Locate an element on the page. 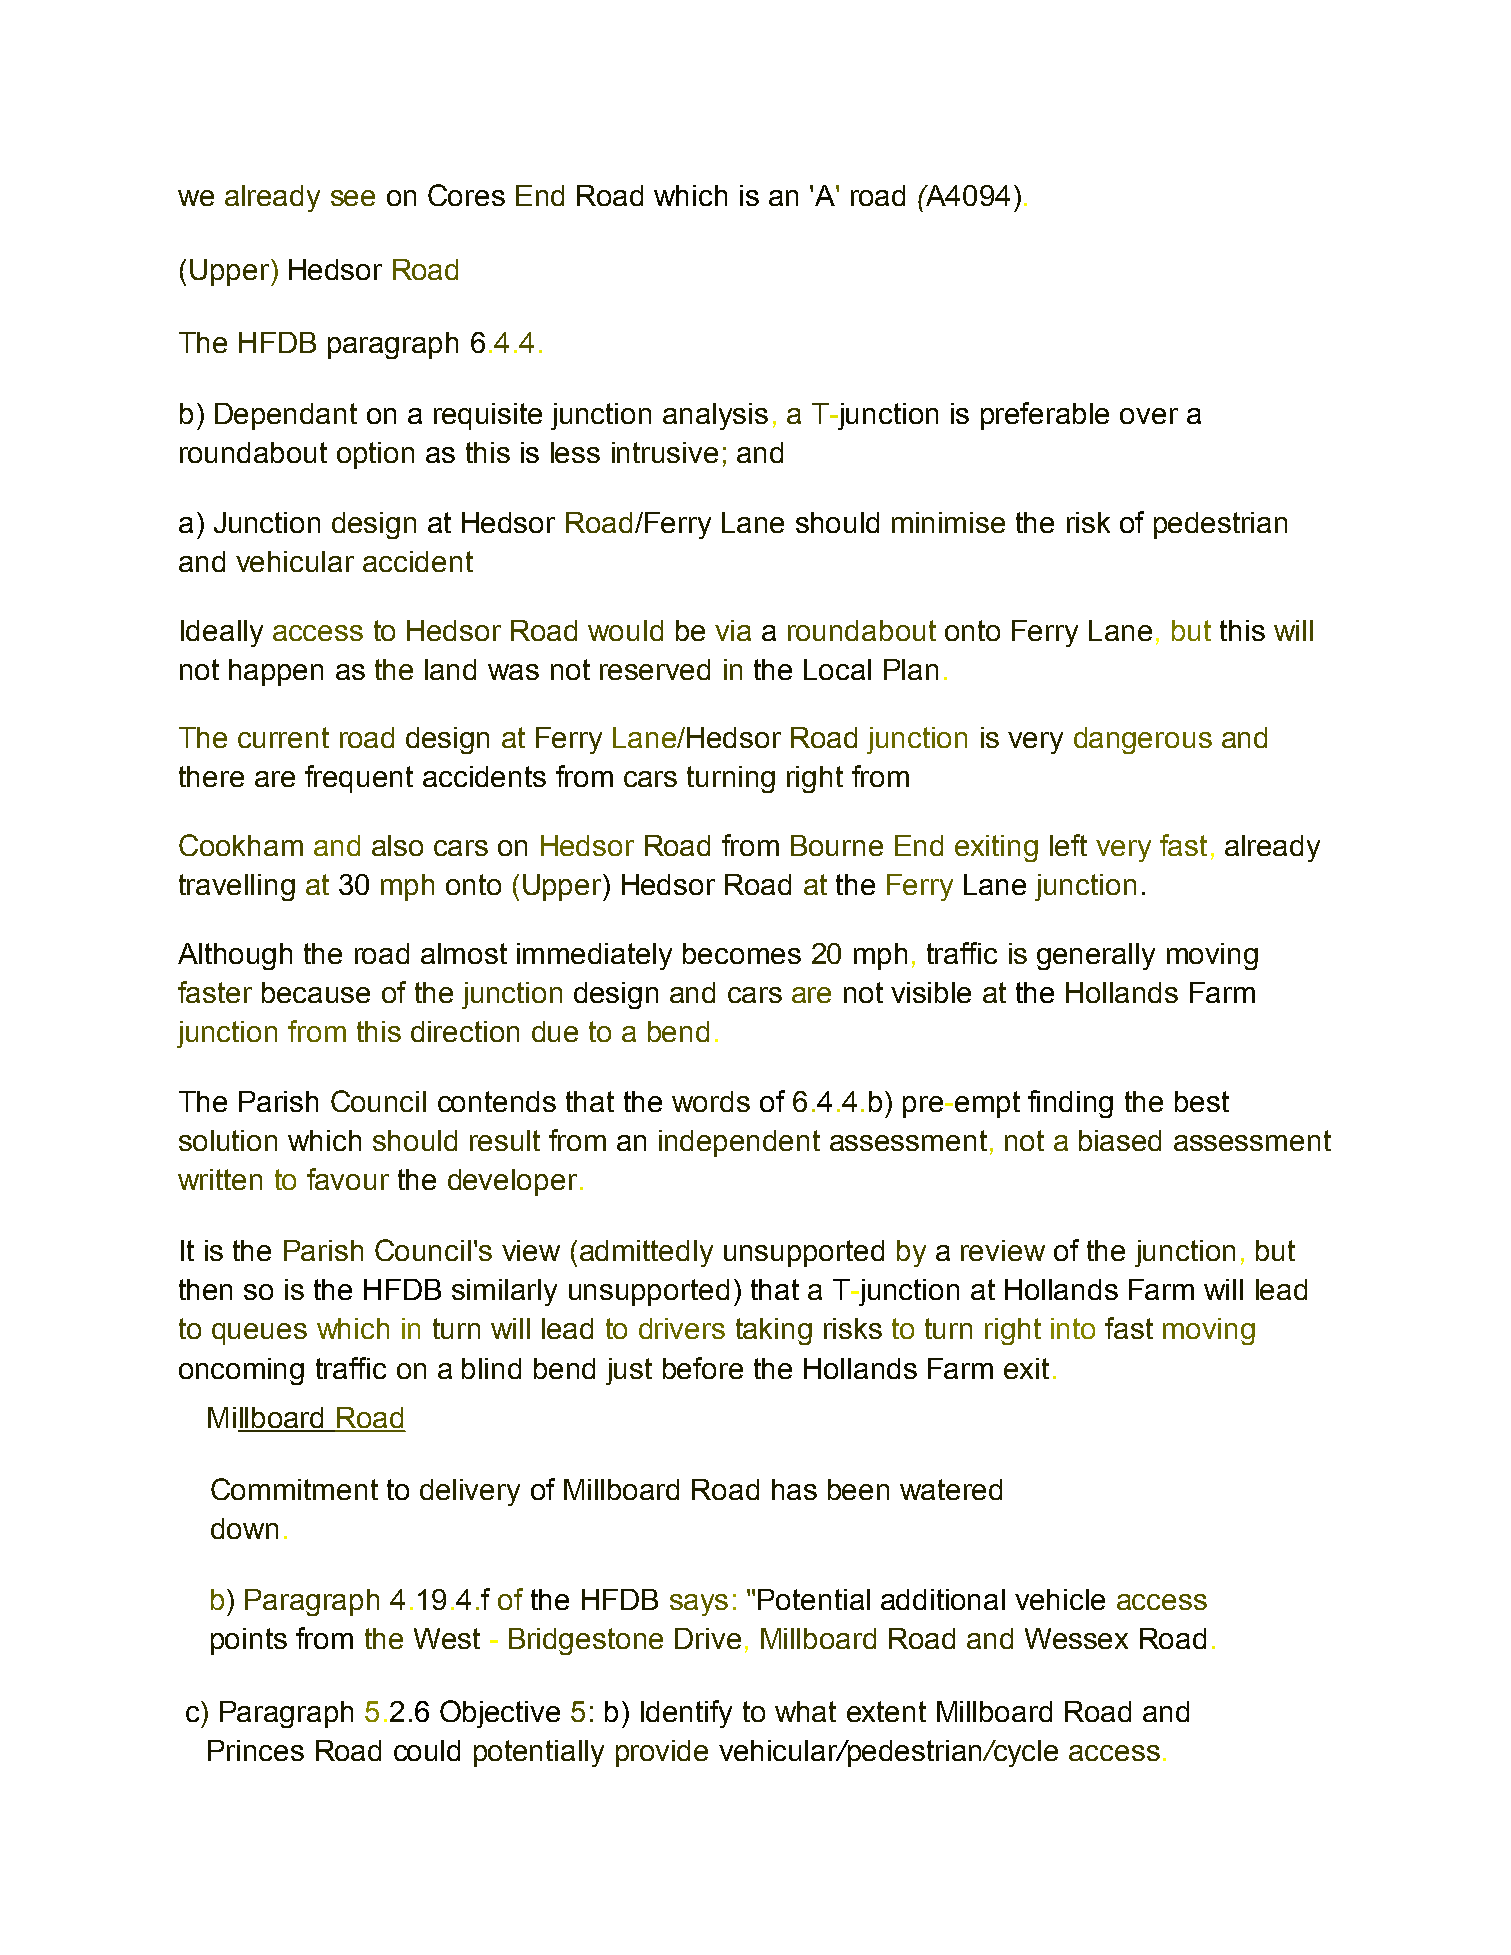 The image size is (1511, 1955). before is located at coordinates (703, 1368).
